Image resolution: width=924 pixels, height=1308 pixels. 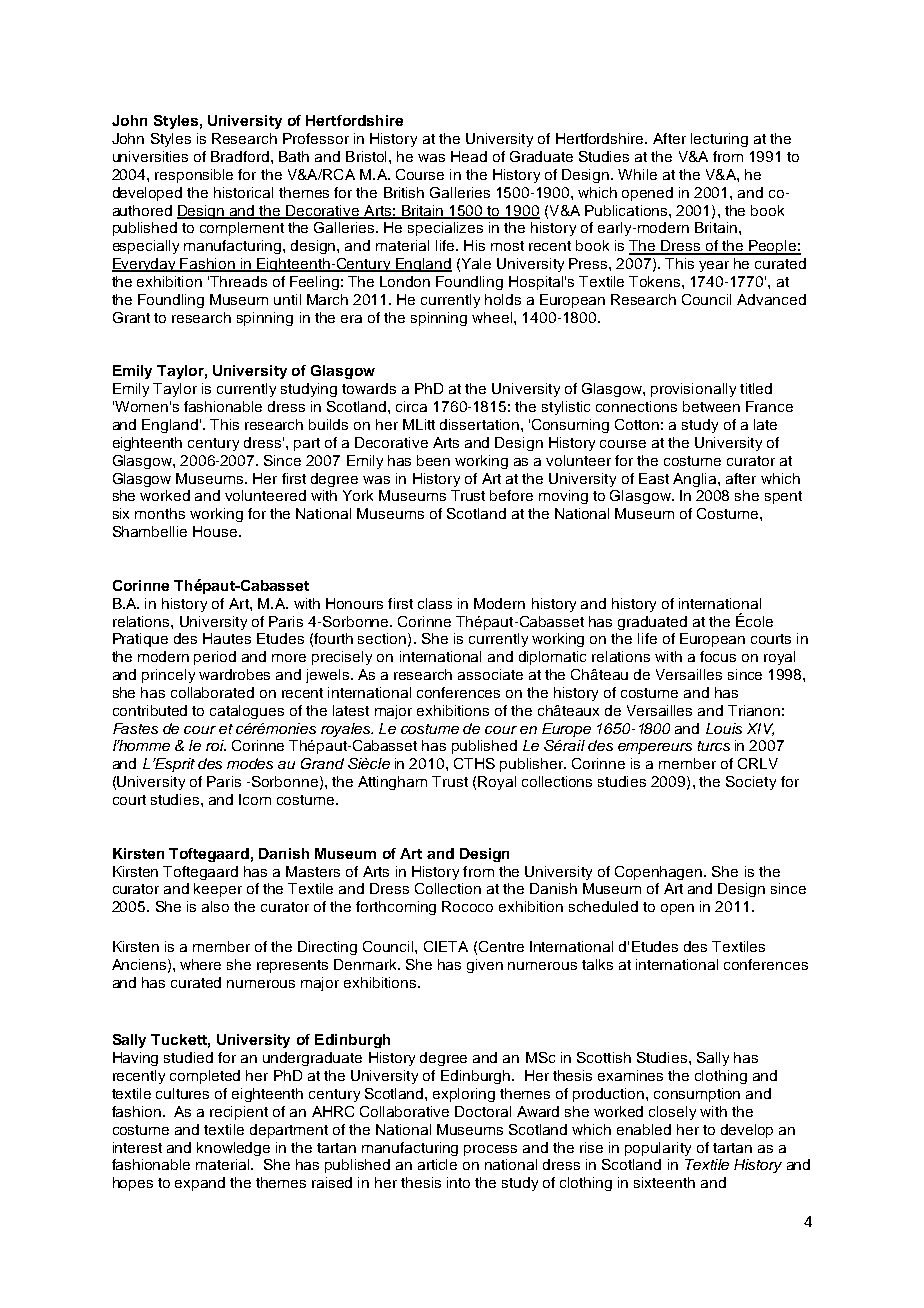 What do you see at coordinates (233, 1149) in the page?
I see `knowledge` at bounding box center [233, 1149].
